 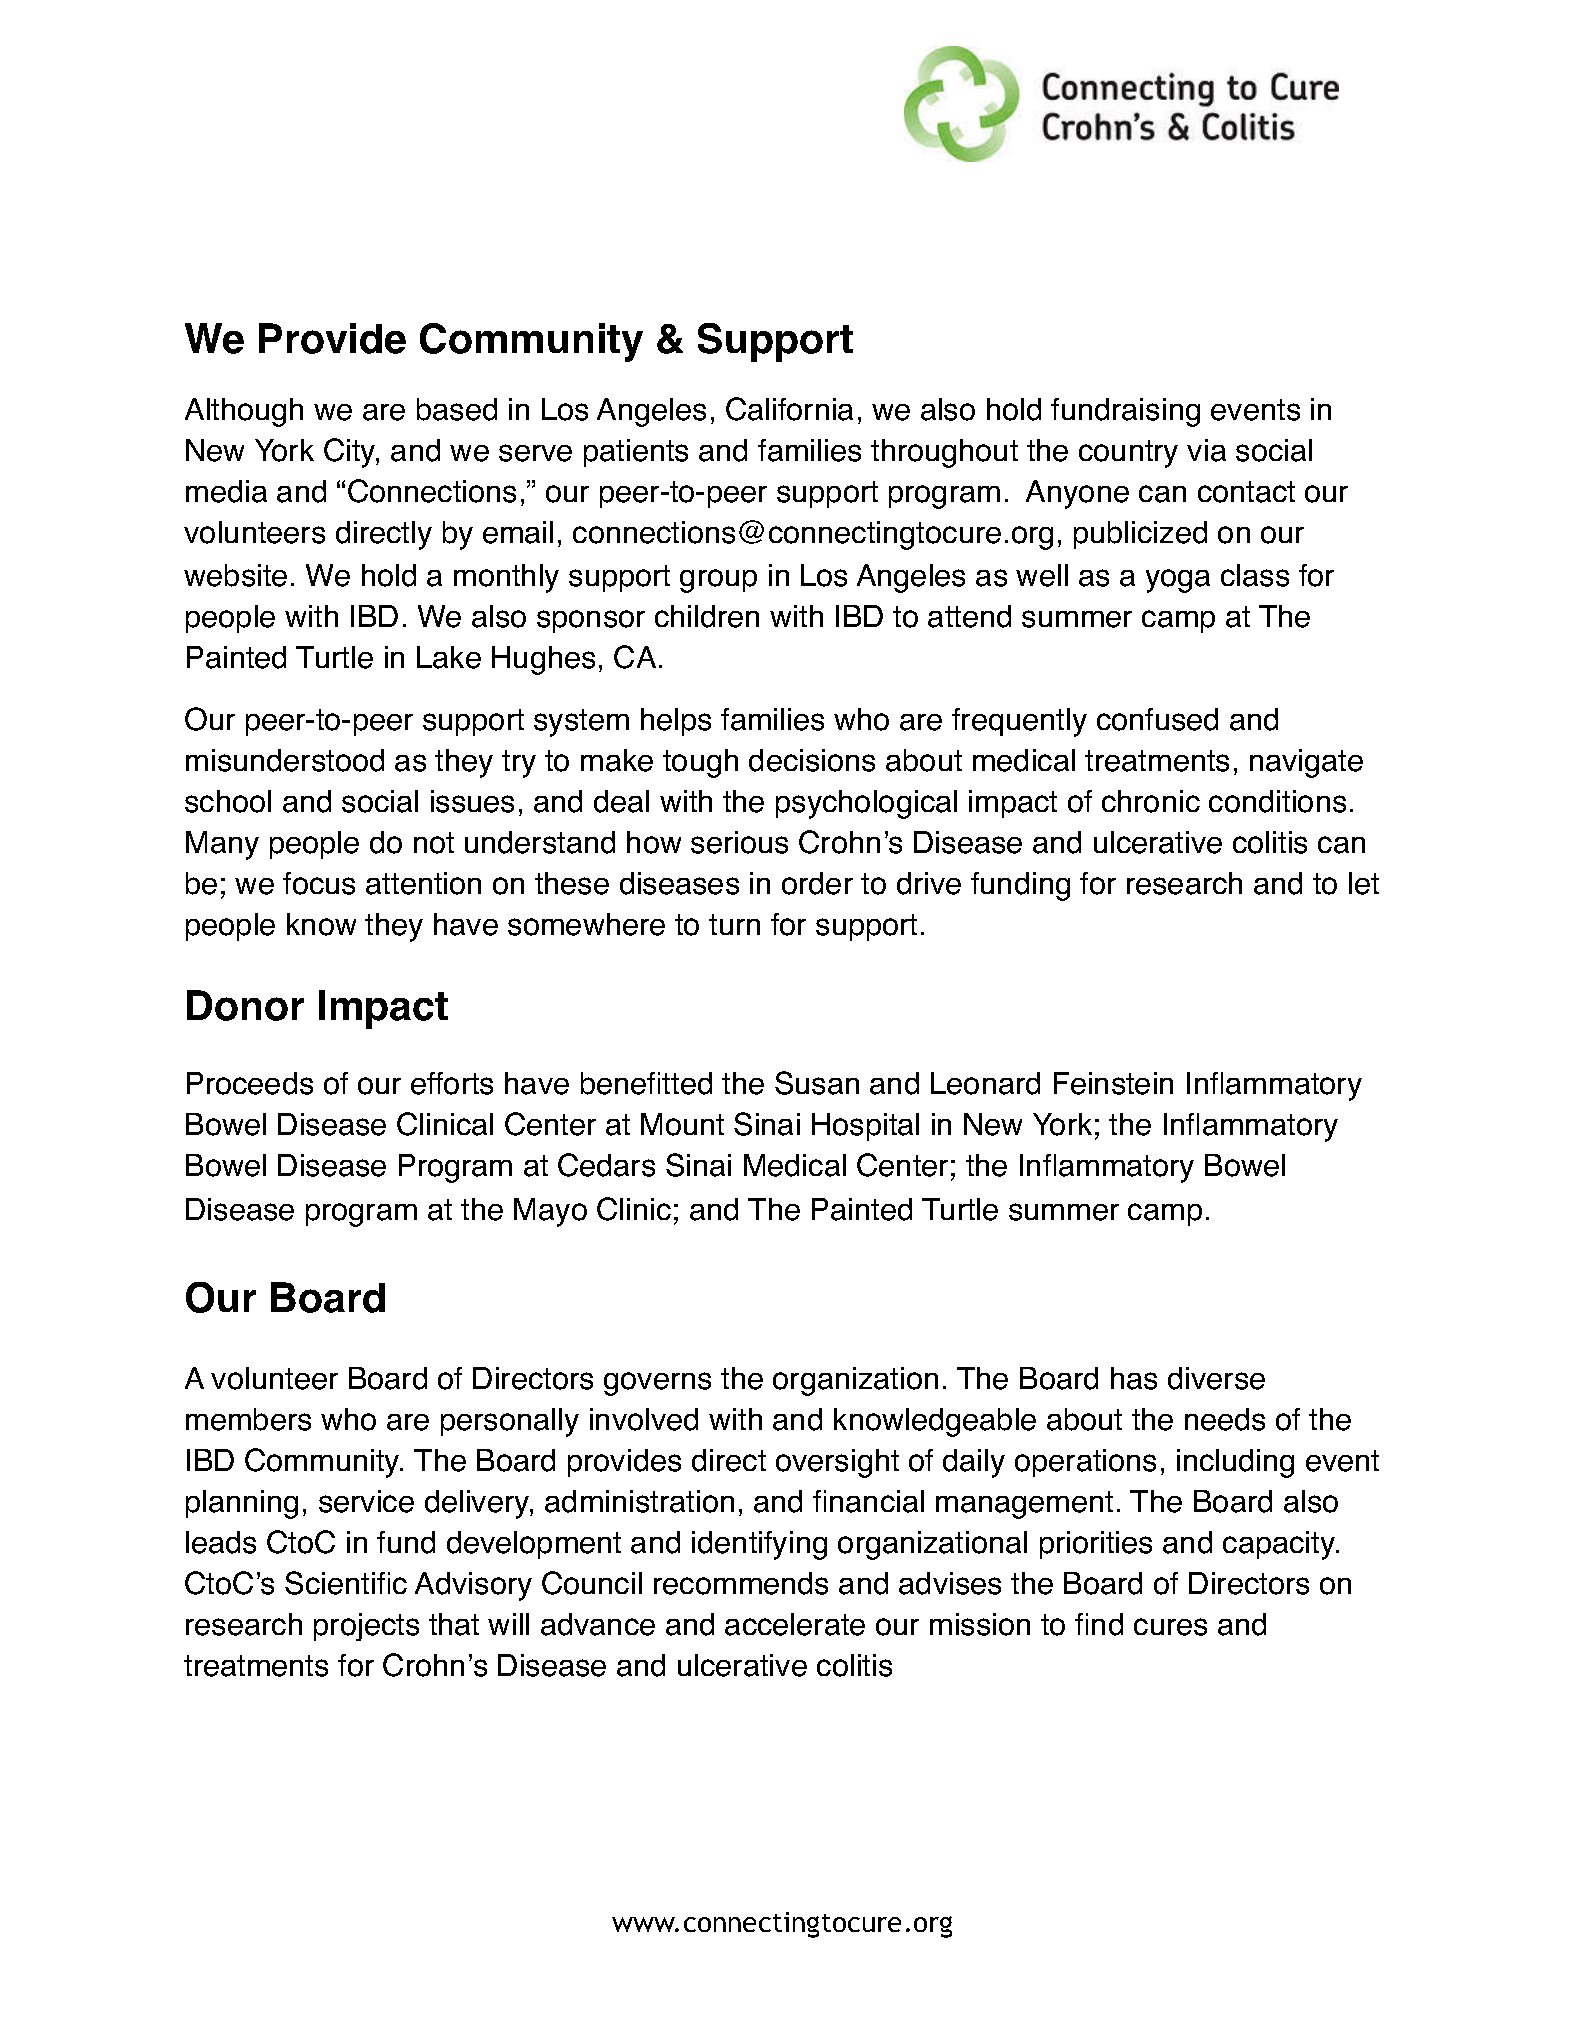 What do you see at coordinates (457, 409) in the image?
I see `based` at bounding box center [457, 409].
